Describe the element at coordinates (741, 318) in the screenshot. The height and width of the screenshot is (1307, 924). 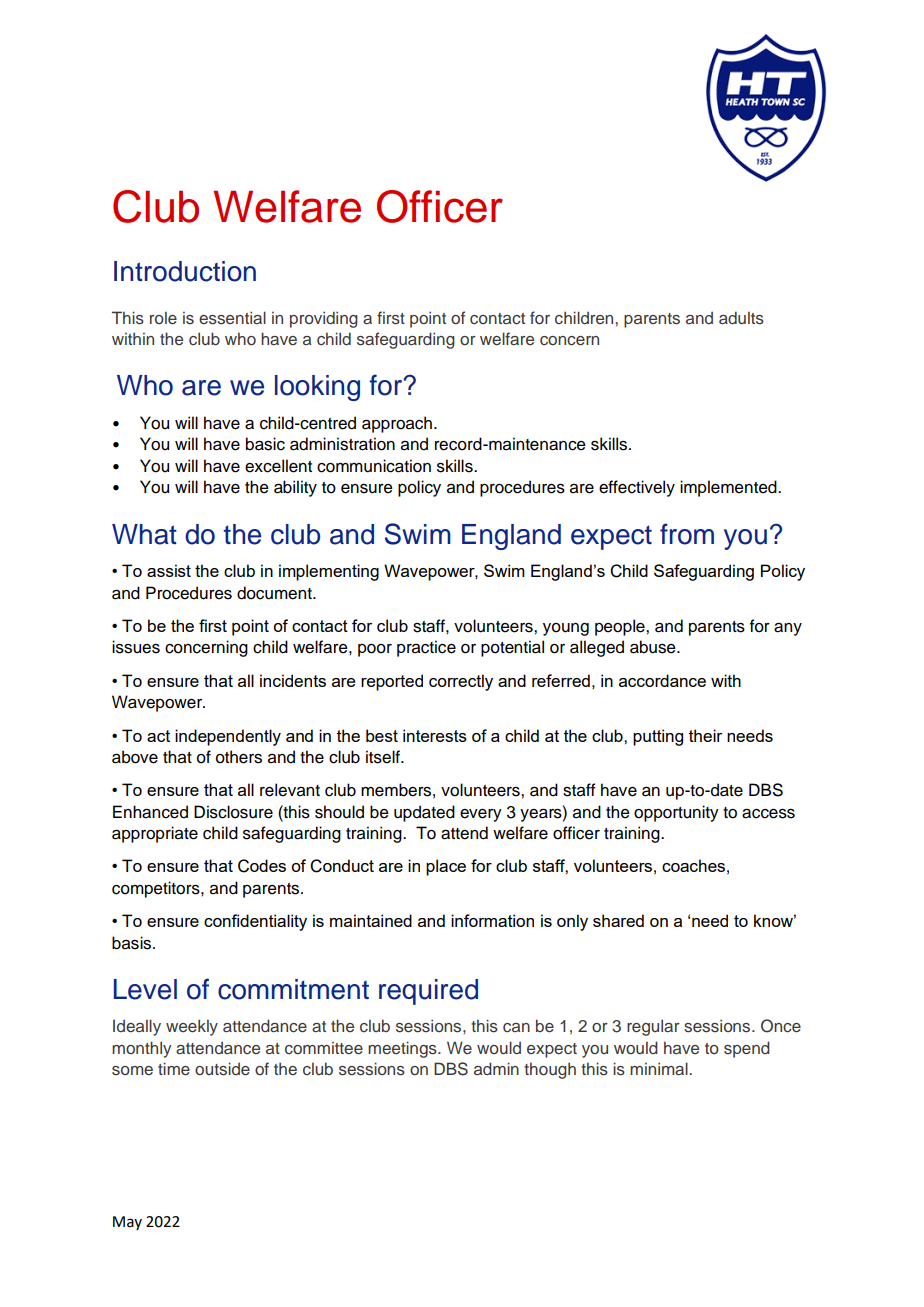
I see `adults` at that location.
